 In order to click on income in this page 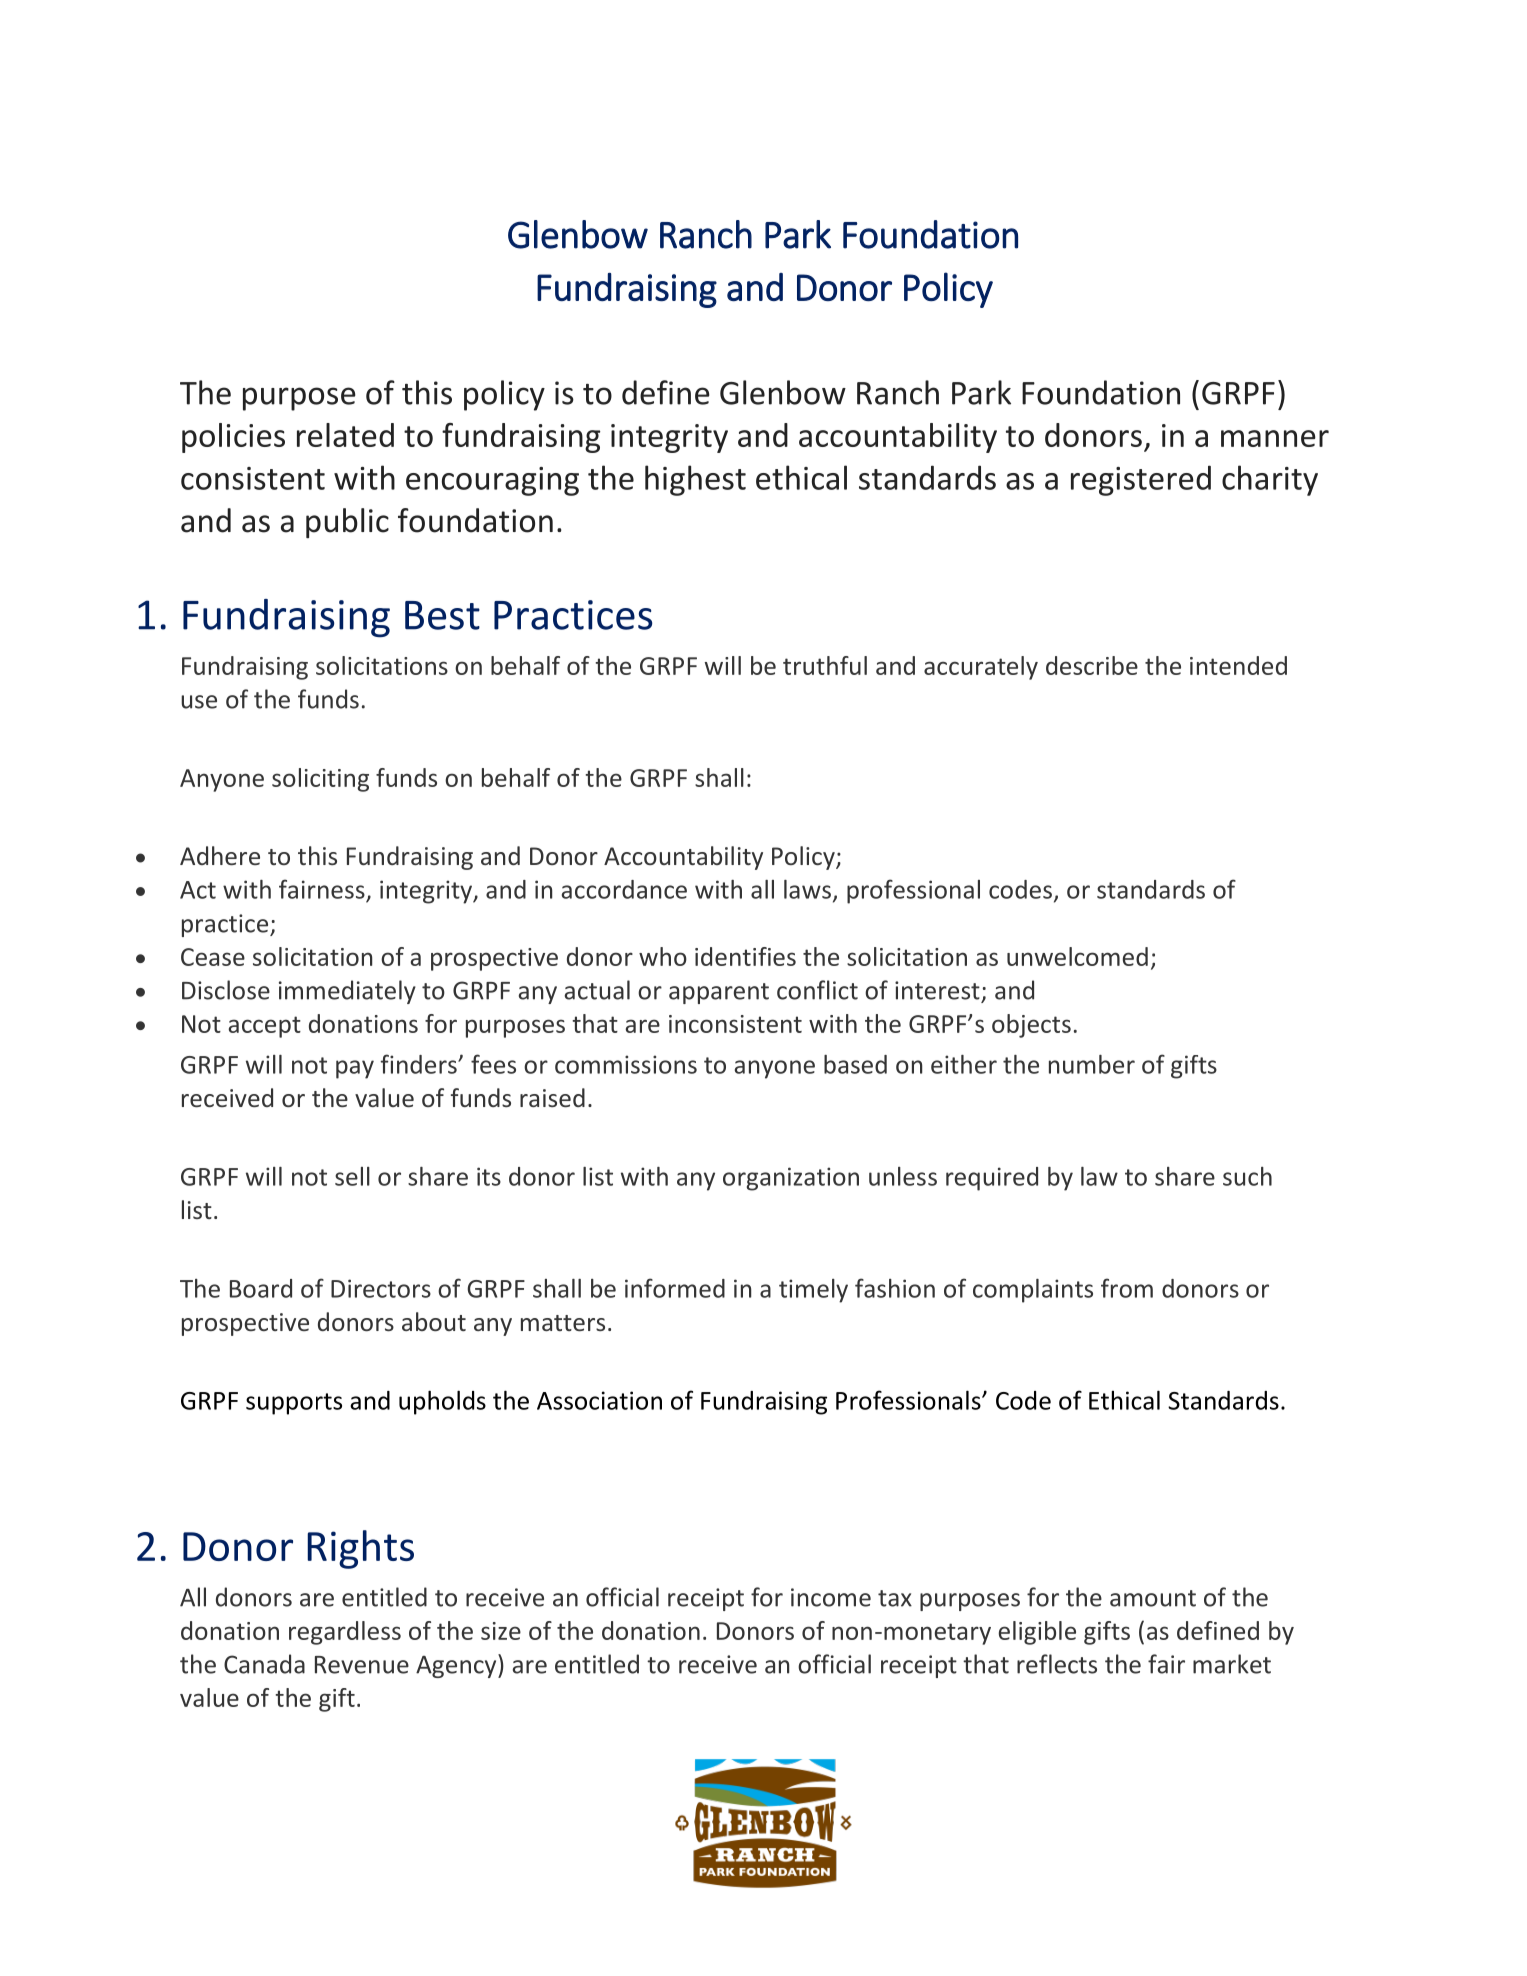, I will do `click(831, 1597)`.
